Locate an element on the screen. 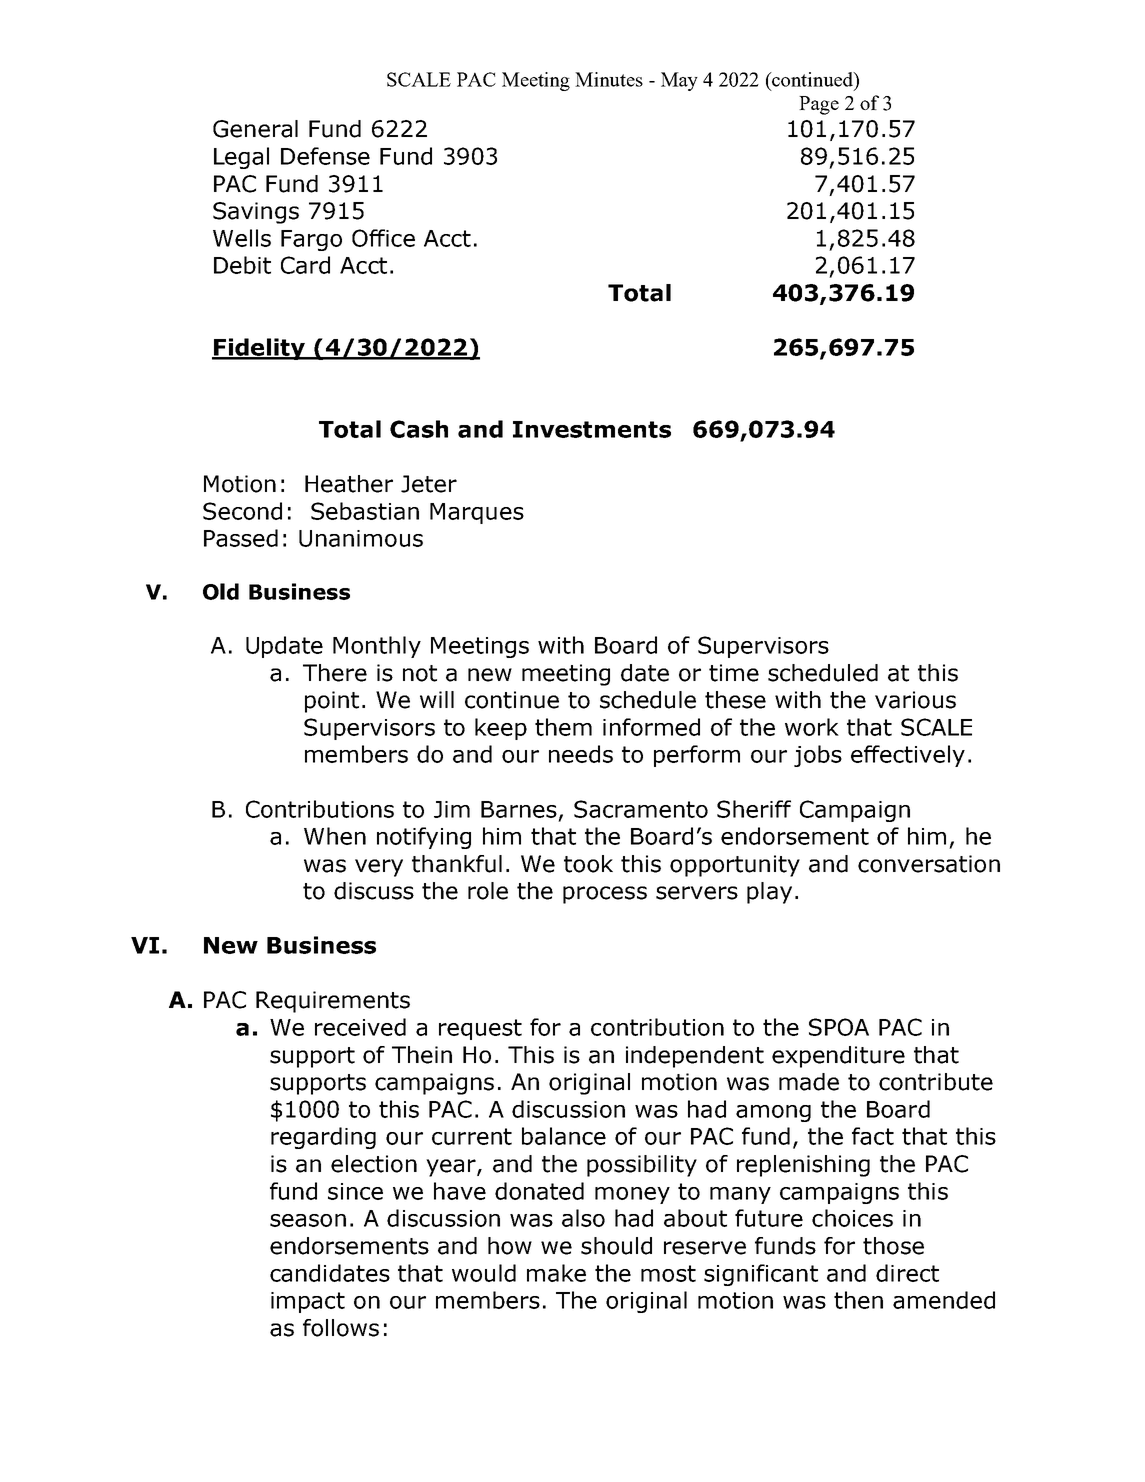 This screenshot has width=1145, height=1482. point is located at coordinates (332, 702).
